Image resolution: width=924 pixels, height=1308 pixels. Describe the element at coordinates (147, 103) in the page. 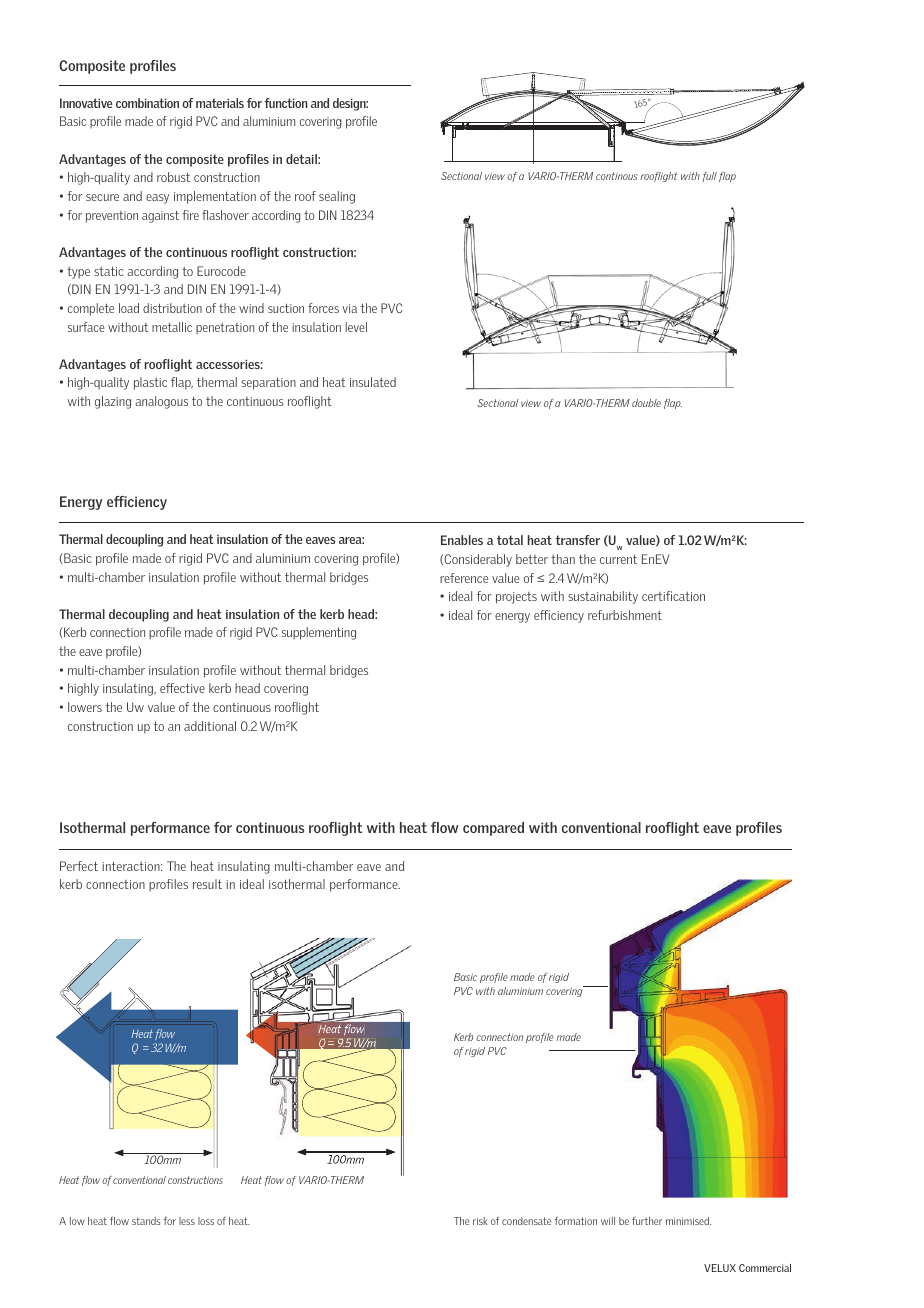

I see `combination` at that location.
